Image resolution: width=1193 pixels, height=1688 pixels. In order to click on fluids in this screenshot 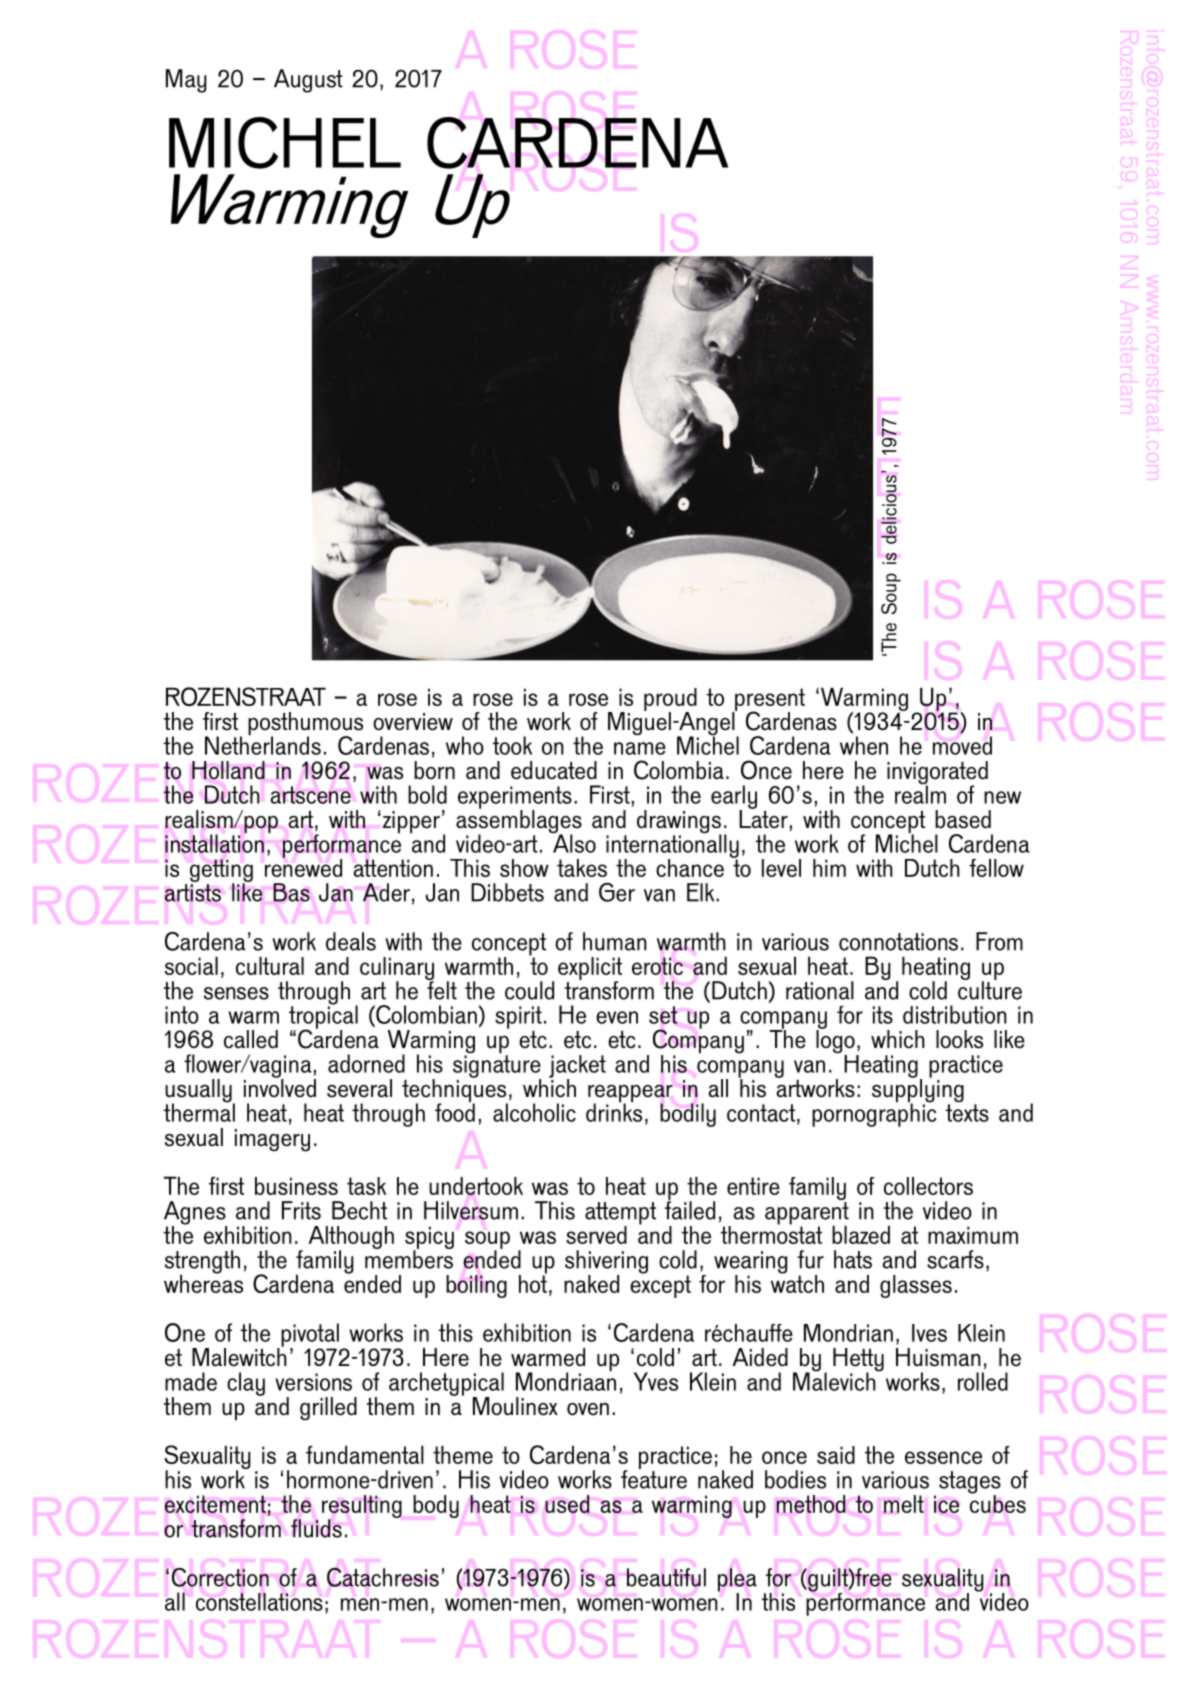, I will do `click(316, 1528)`.
